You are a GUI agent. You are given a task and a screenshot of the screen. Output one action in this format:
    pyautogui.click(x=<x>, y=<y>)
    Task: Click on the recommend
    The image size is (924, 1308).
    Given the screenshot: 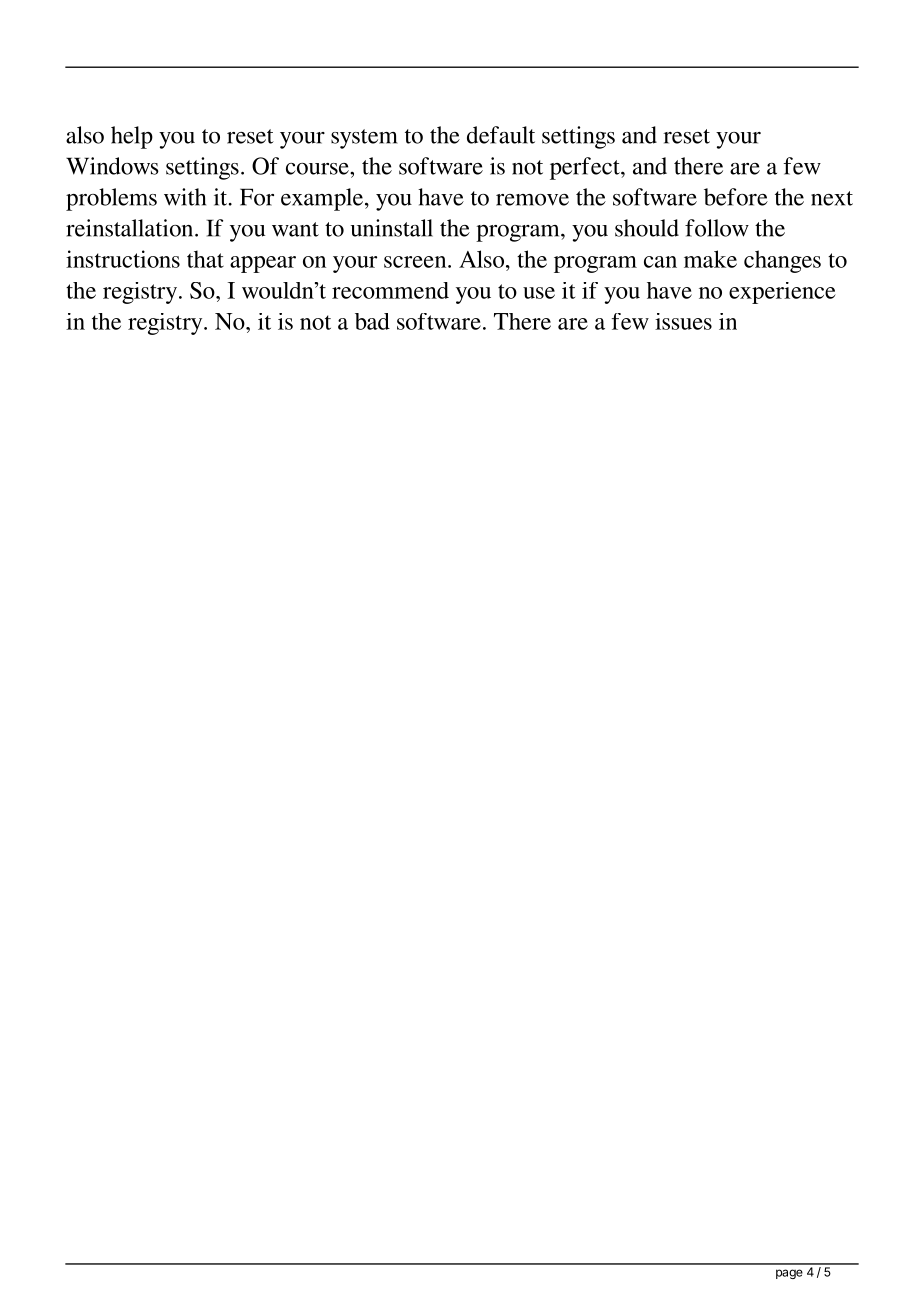 What is the action you would take?
    pyautogui.click(x=390, y=290)
